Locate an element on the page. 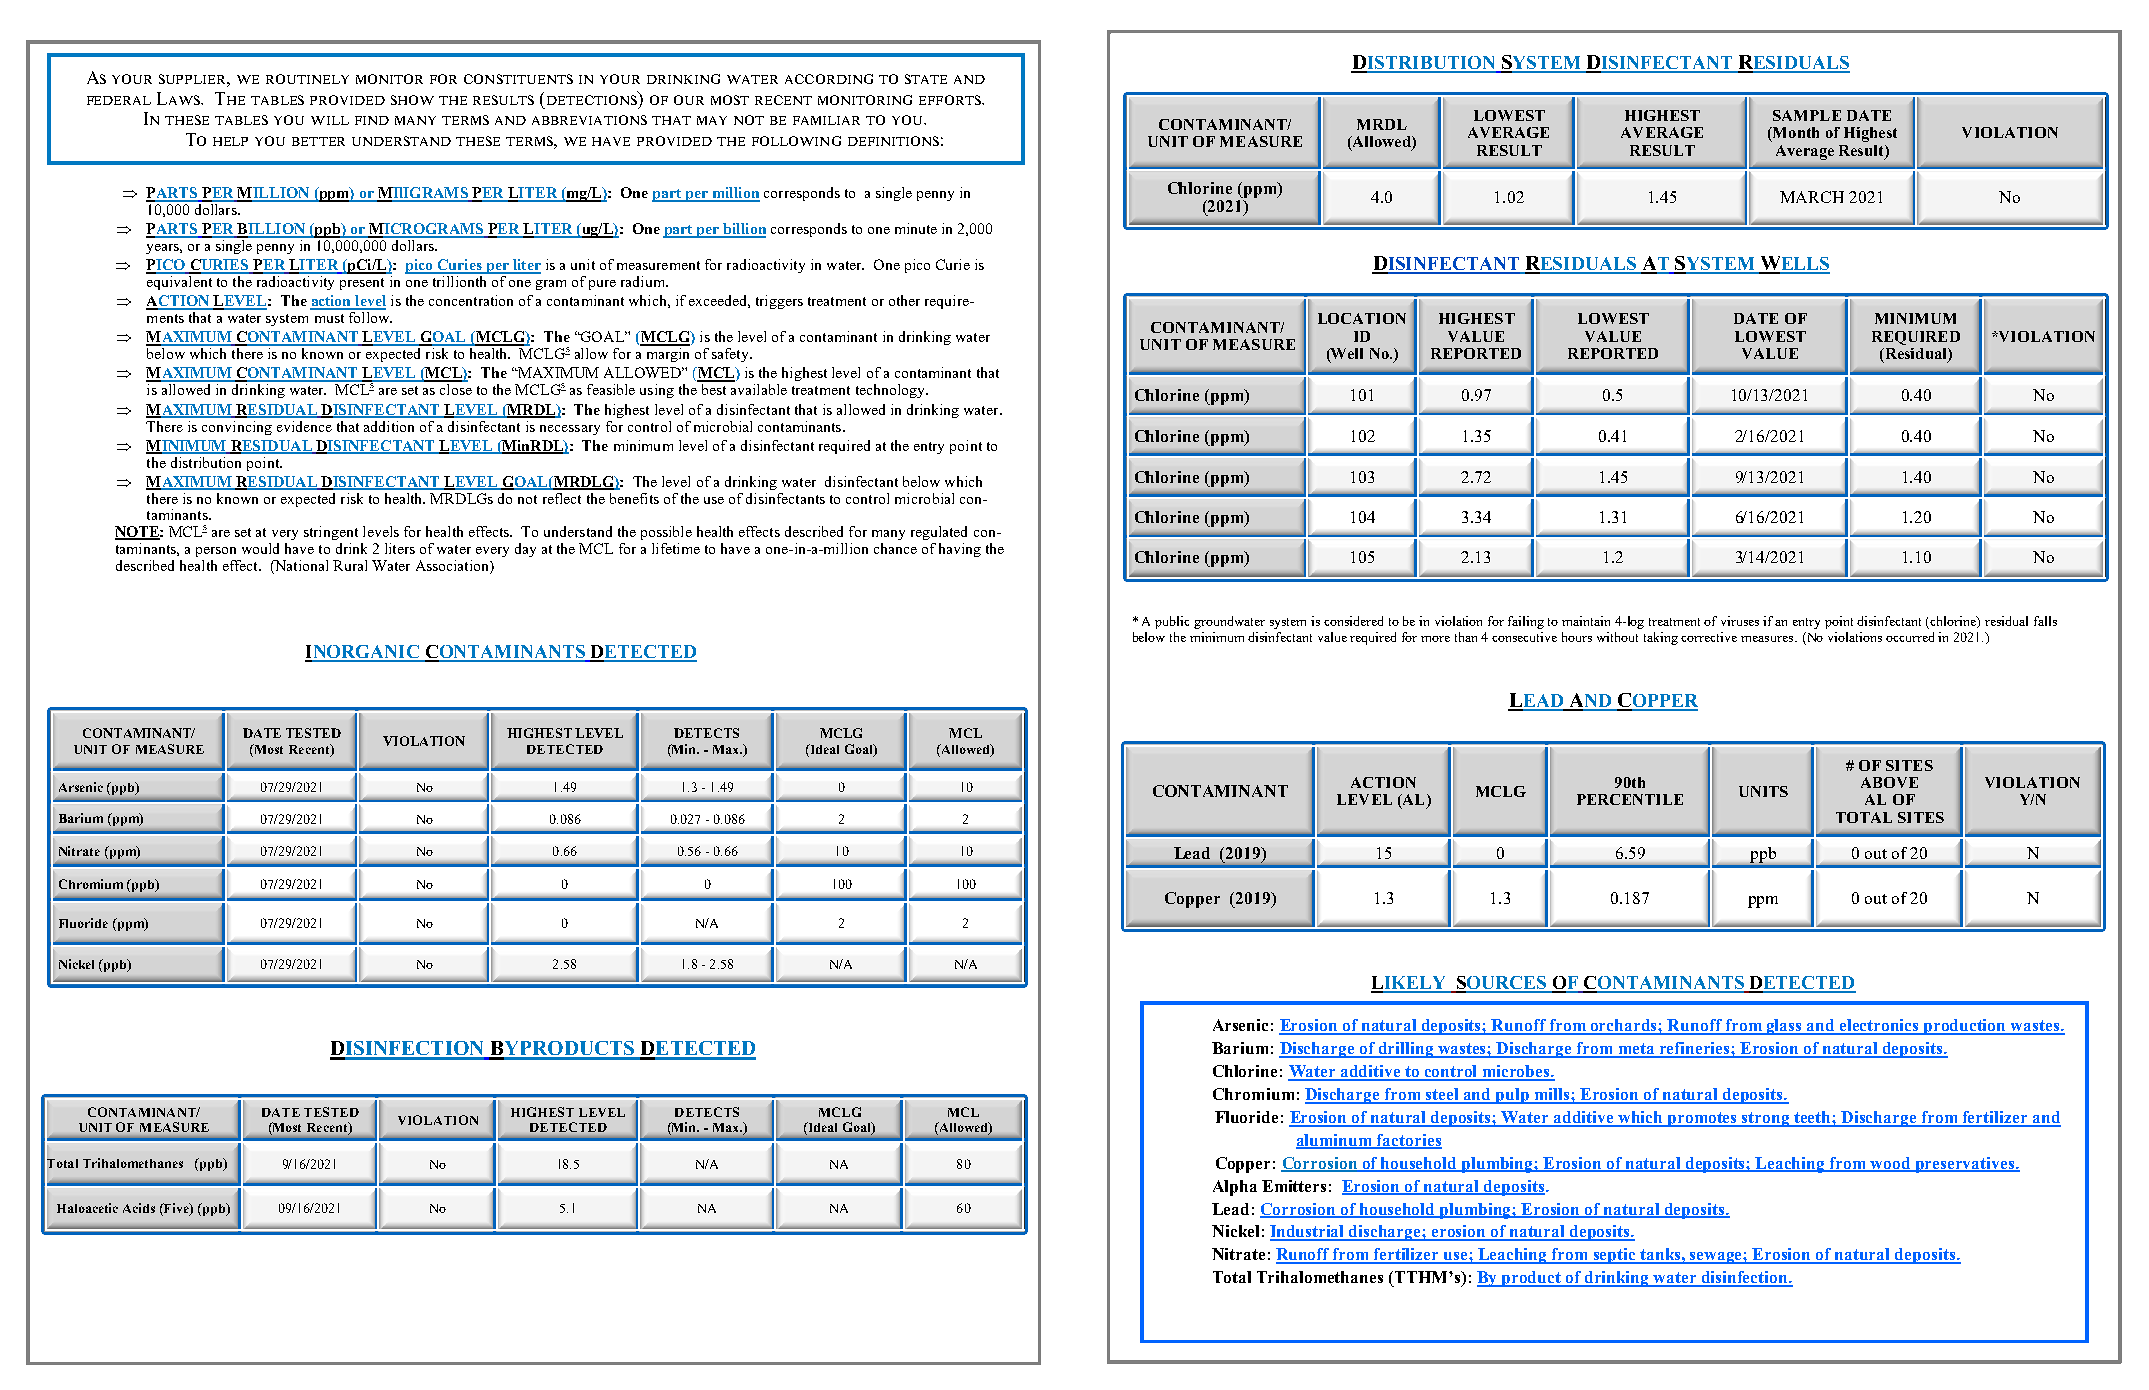 Image resolution: width=2149 pixels, height=1390 pixels. efforts is located at coordinates (951, 100).
